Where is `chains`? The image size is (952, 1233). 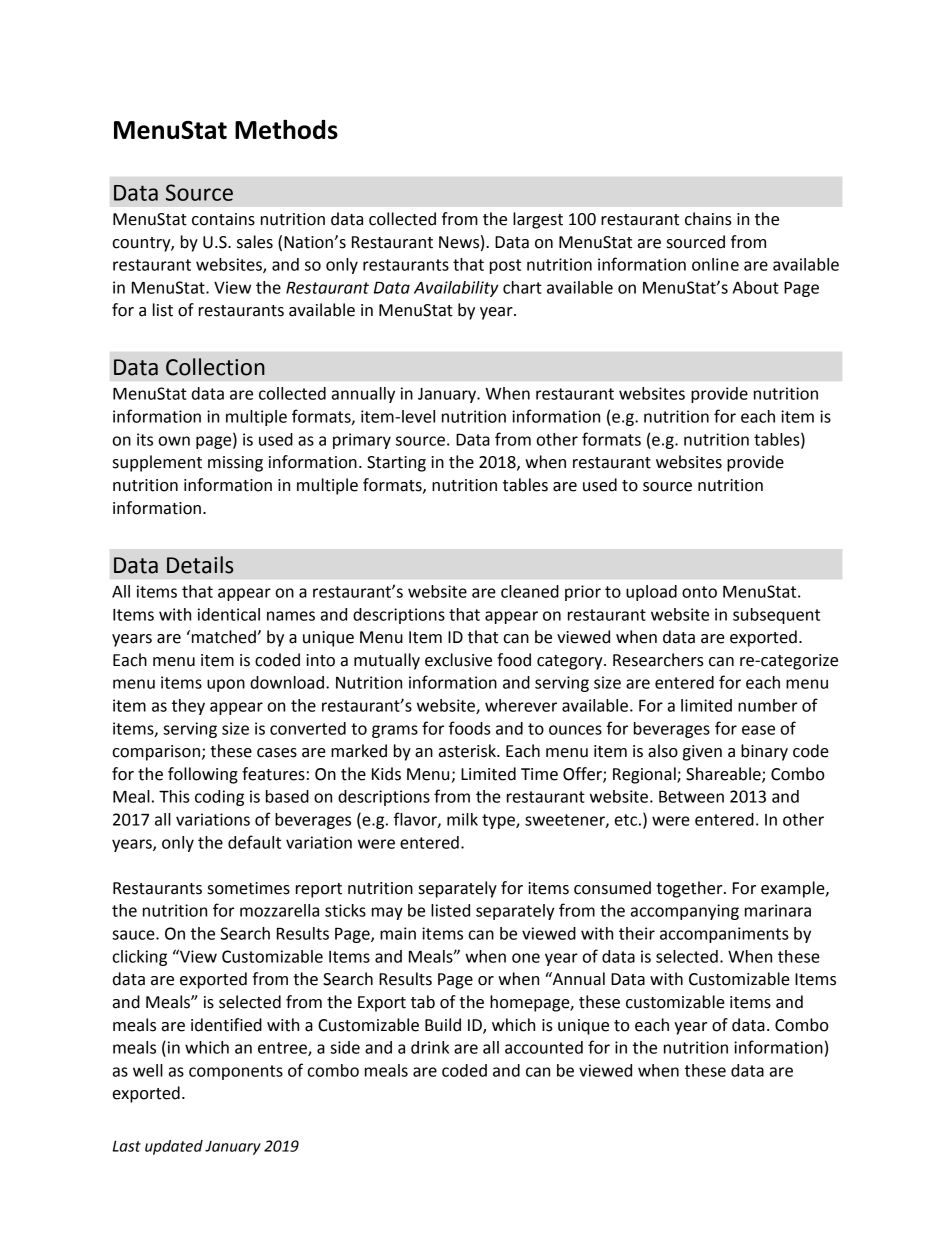 chains is located at coordinates (708, 219).
